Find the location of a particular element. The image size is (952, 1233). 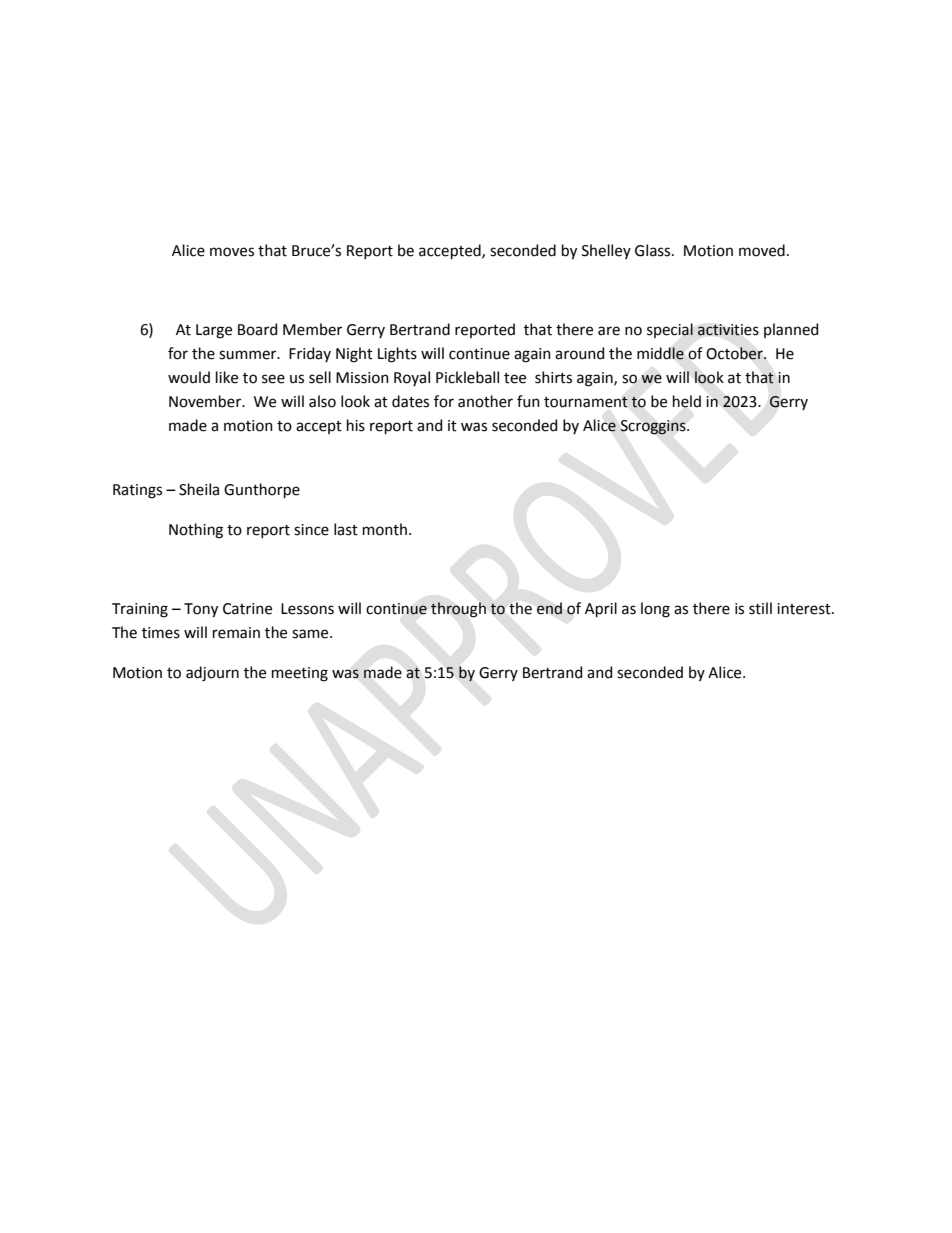

Sheila is located at coordinates (199, 489).
